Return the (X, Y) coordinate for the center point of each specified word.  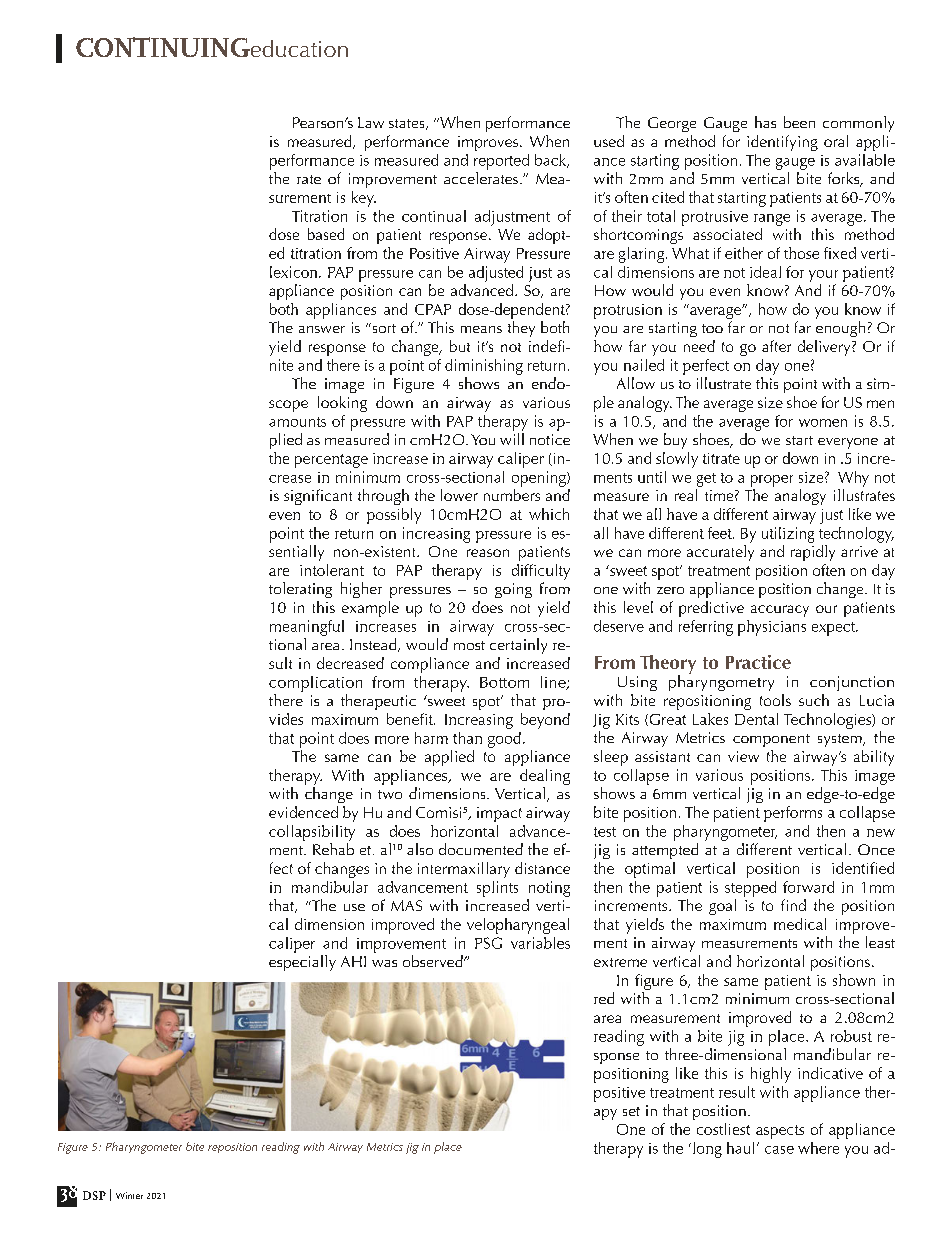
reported (501, 162)
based (326, 234)
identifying (782, 143)
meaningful (307, 628)
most (469, 645)
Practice (758, 662)
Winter (129, 1195)
